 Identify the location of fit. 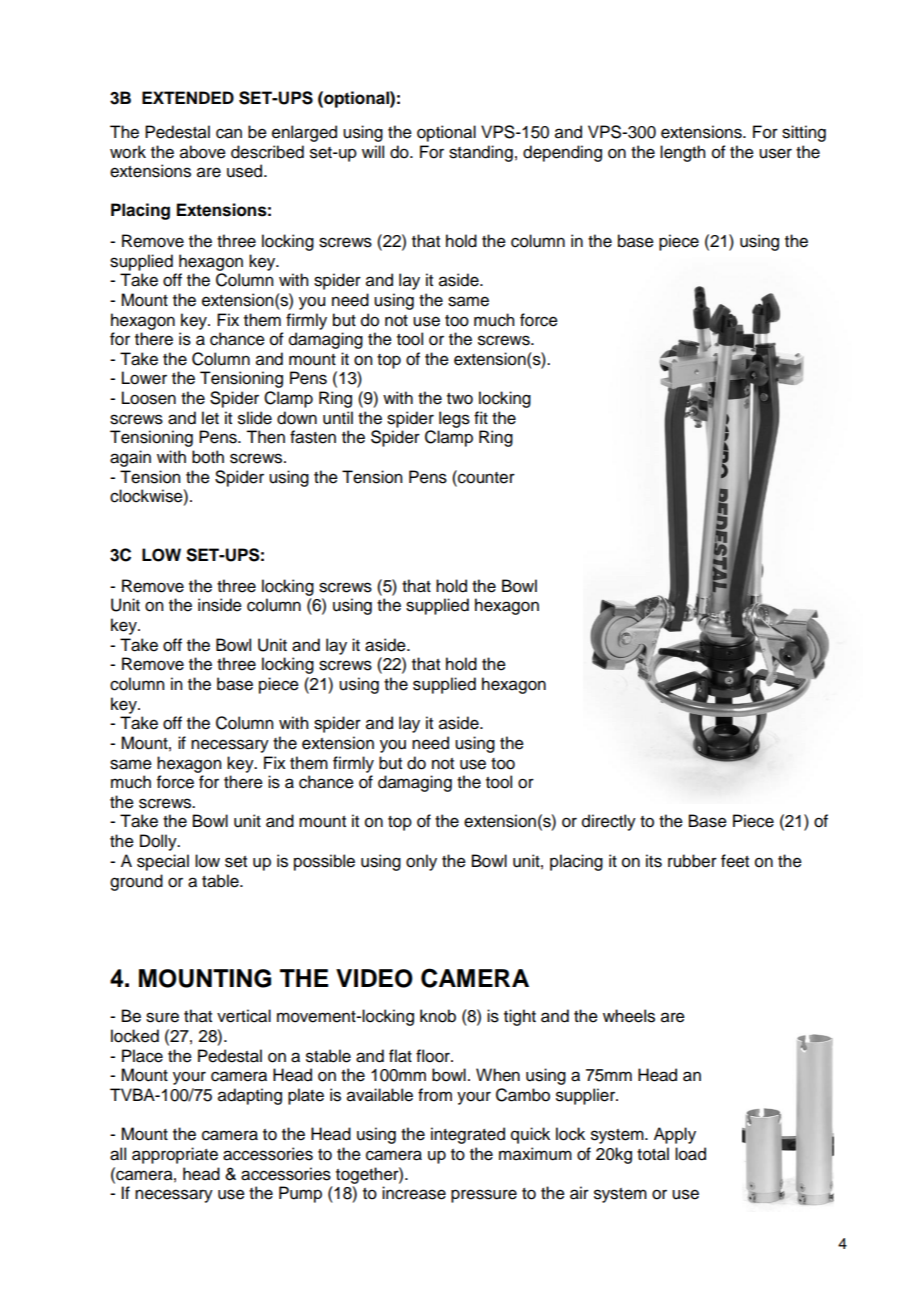
(481, 417).
